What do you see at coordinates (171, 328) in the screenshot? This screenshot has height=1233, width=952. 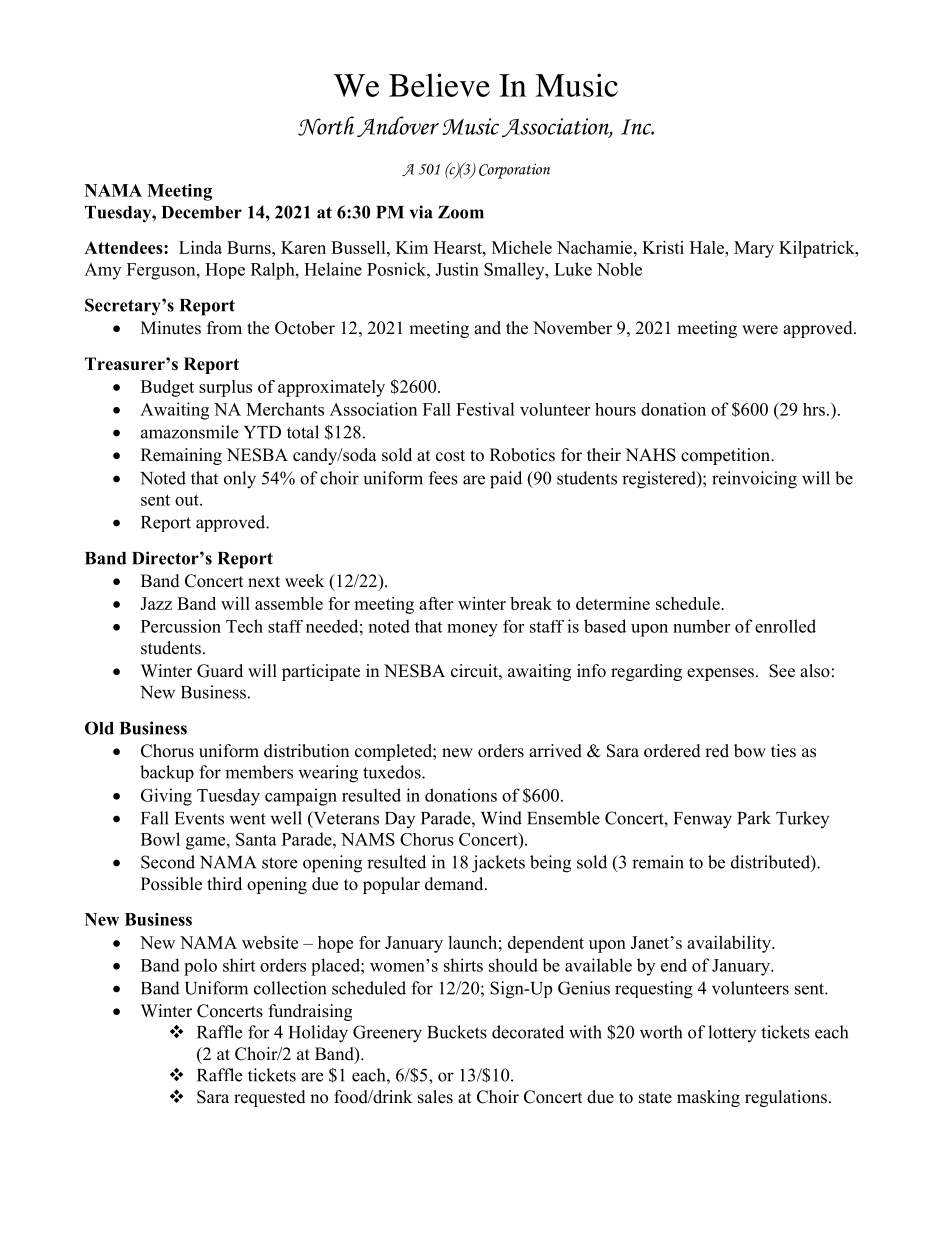 I see `Minutes` at bounding box center [171, 328].
